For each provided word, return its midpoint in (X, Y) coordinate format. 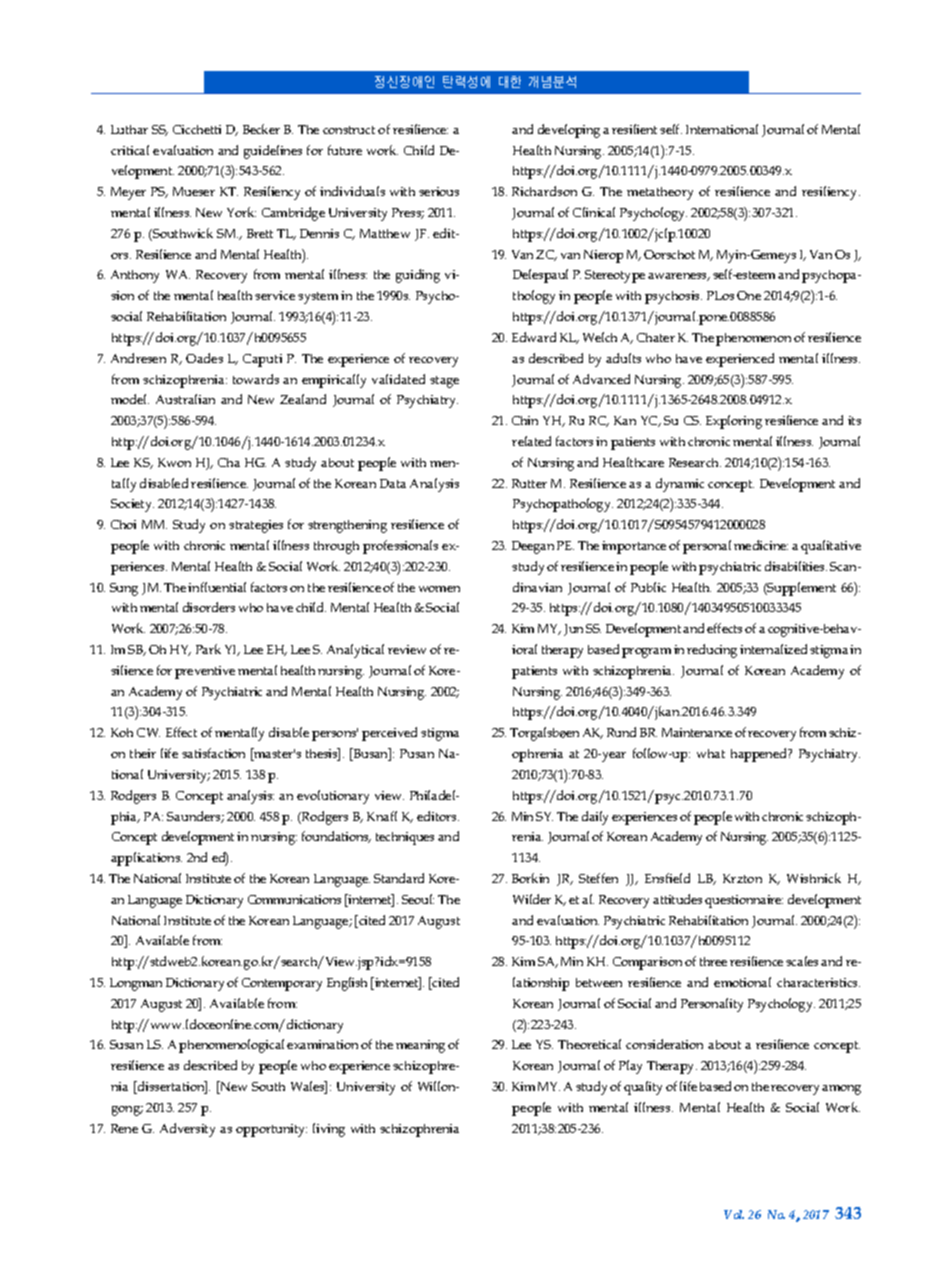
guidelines (273, 152)
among (841, 1090)
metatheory (660, 193)
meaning (420, 1046)
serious (439, 191)
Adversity (187, 1130)
